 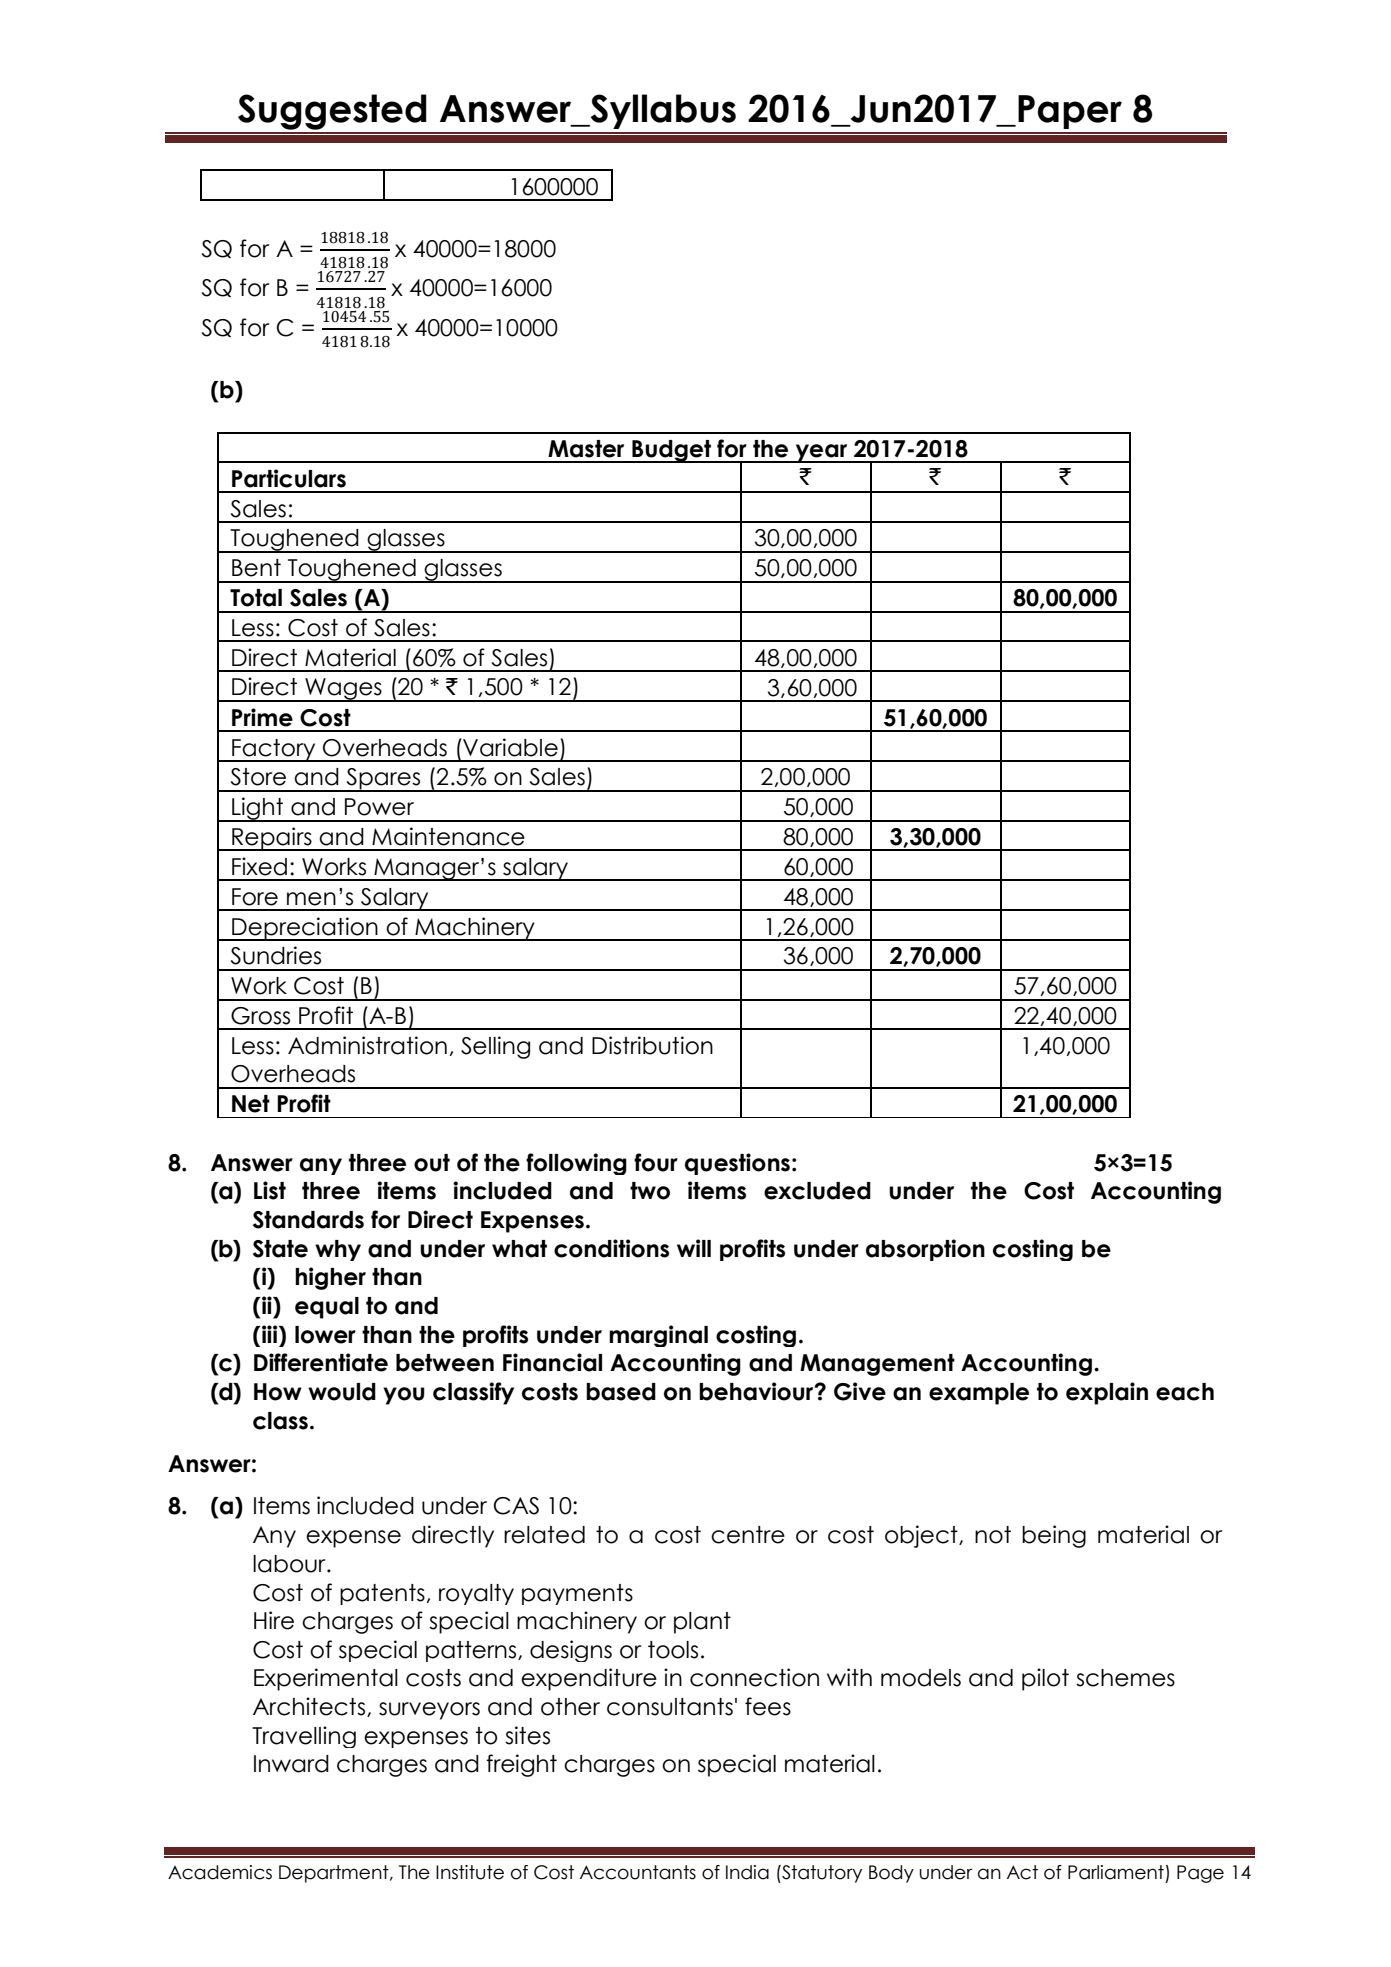 I want to click on Variable, so click(x=509, y=747).
